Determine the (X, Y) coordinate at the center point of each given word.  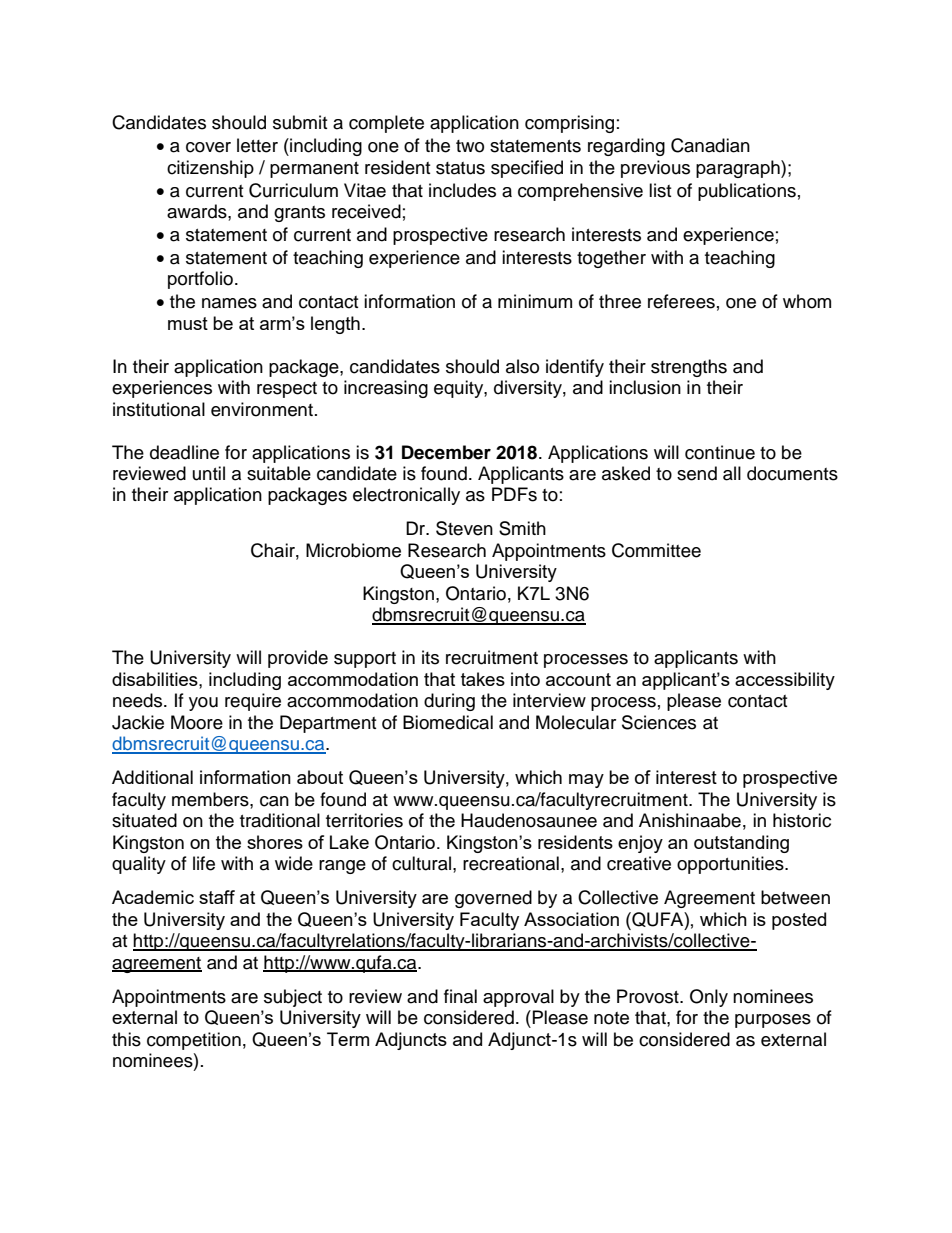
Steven (464, 528)
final (460, 996)
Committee (656, 550)
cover (208, 147)
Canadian (710, 145)
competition (194, 1041)
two (470, 146)
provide (298, 659)
